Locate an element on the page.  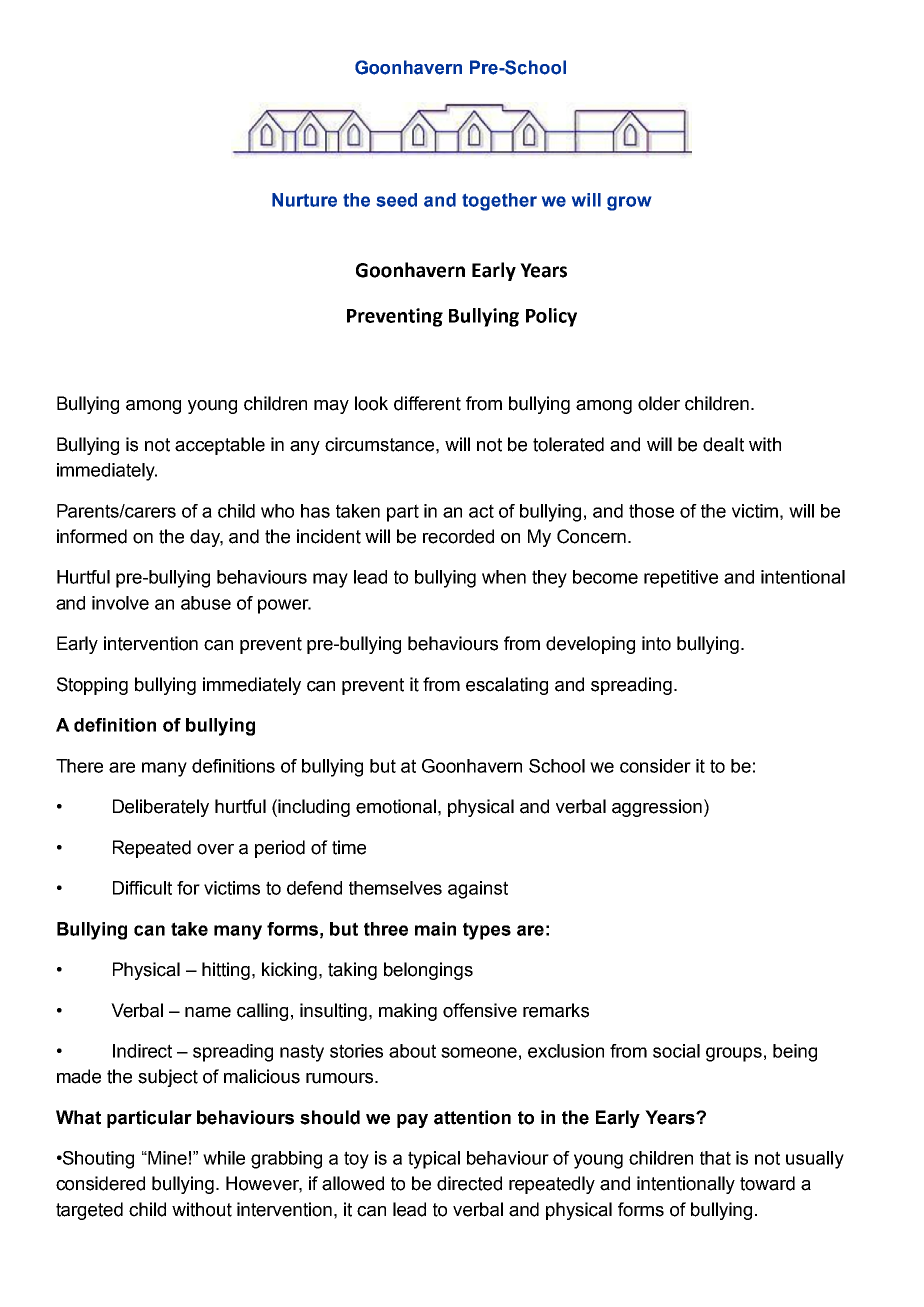
aggression is located at coordinates (657, 808).
